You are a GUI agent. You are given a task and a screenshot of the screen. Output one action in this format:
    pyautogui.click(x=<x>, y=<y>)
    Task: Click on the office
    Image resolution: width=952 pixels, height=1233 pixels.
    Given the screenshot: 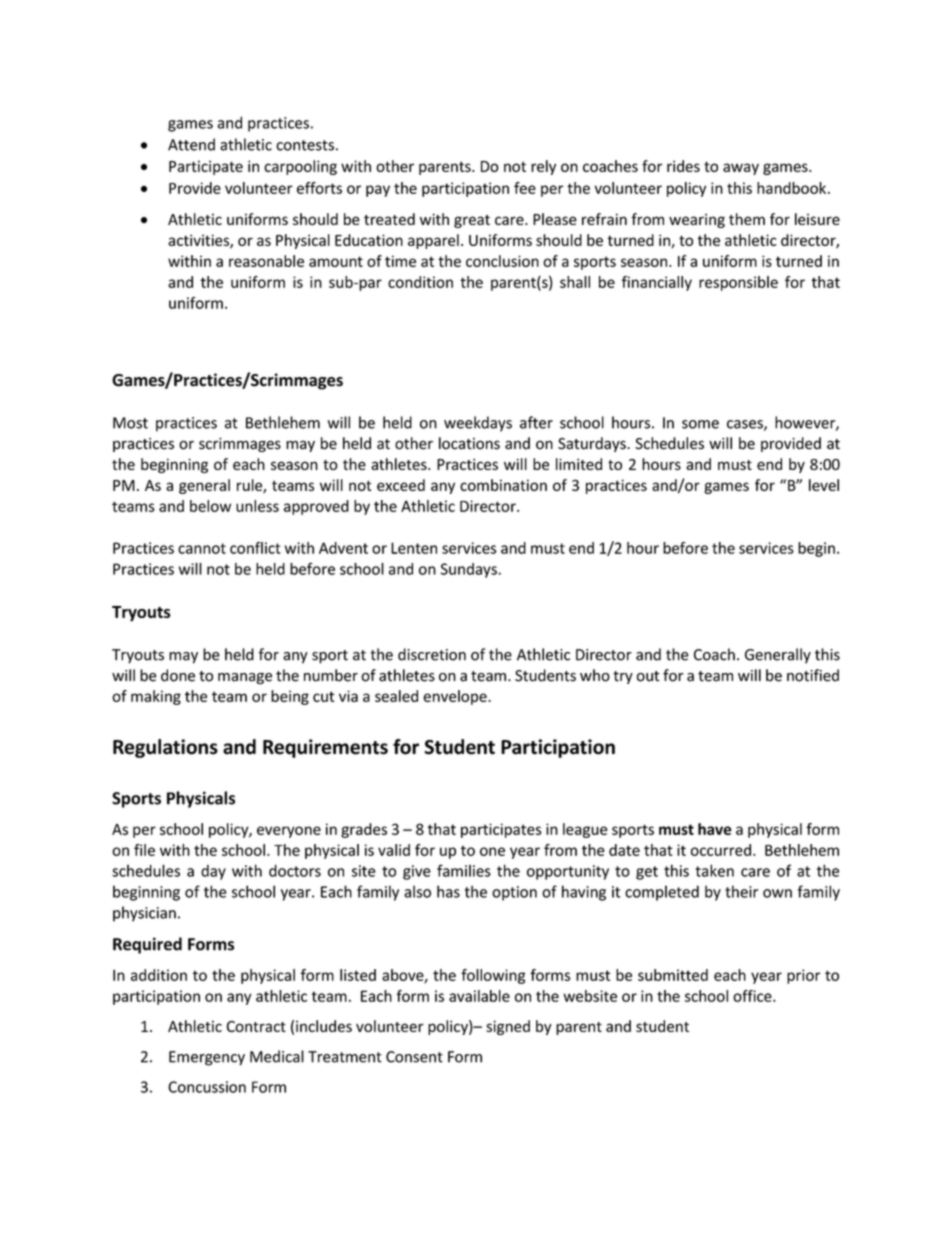 What is the action you would take?
    pyautogui.click(x=753, y=996)
